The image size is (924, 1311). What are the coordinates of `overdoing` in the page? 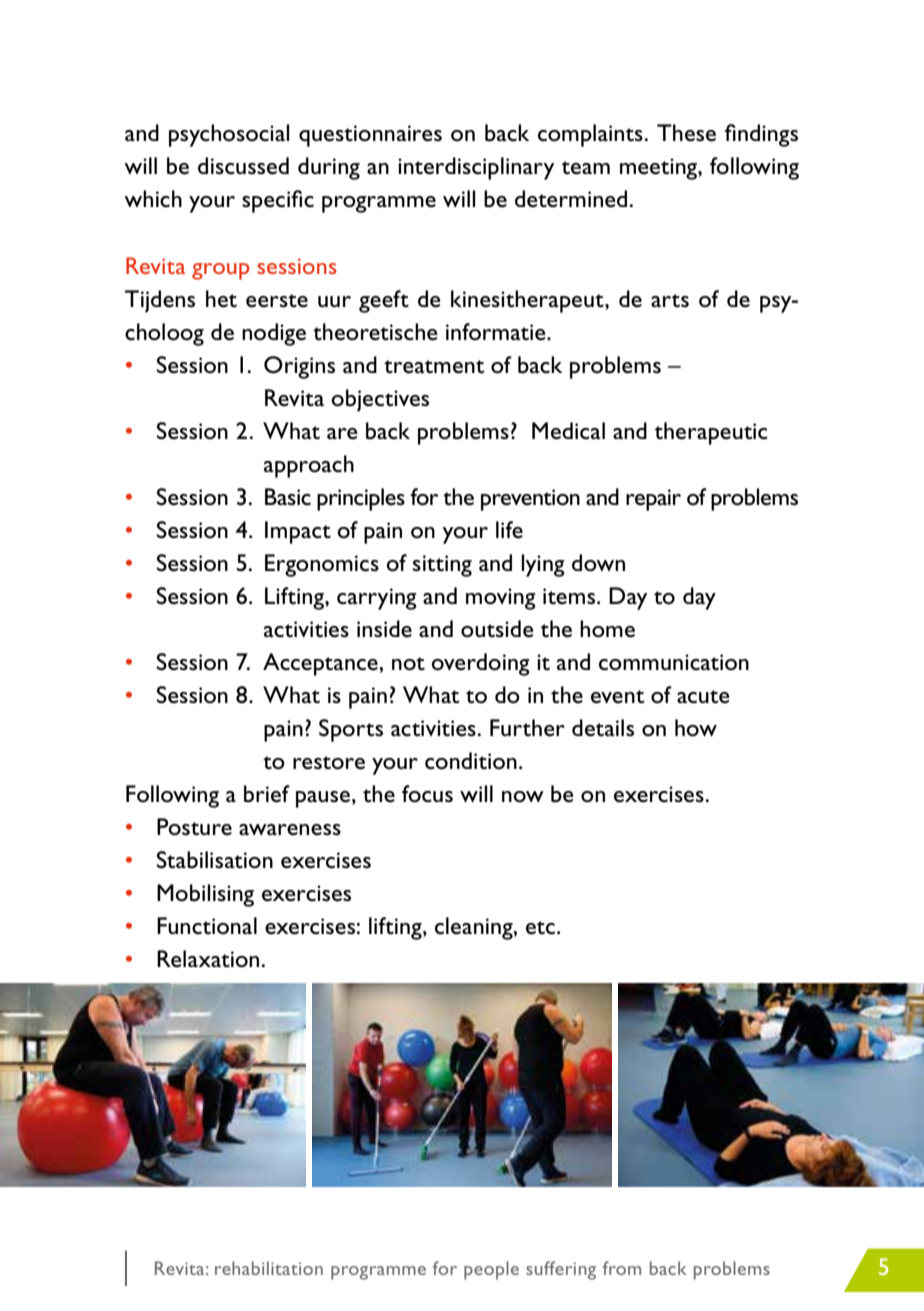 It's located at (480, 664).
